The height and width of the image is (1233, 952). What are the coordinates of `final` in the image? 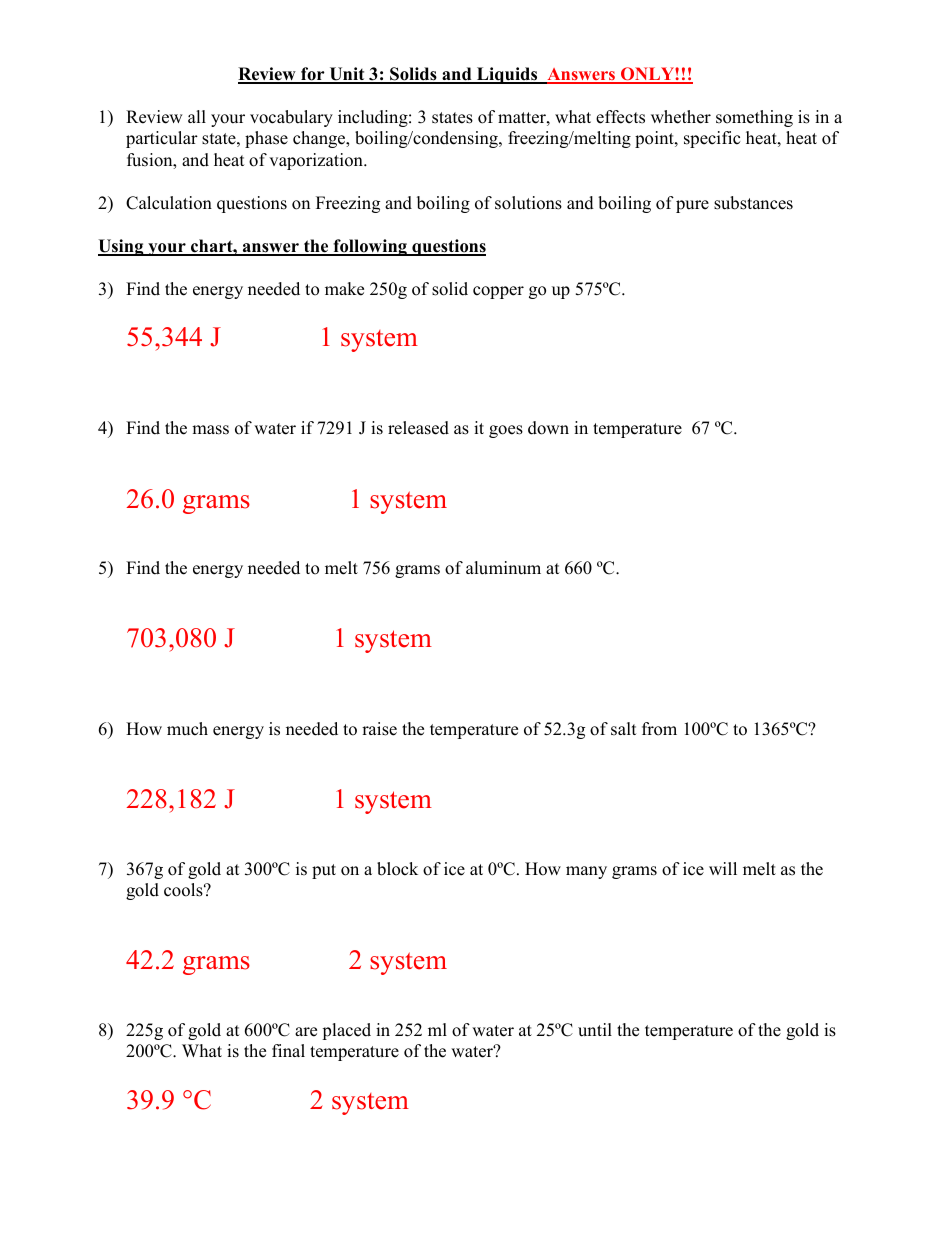 It's located at (288, 1050).
